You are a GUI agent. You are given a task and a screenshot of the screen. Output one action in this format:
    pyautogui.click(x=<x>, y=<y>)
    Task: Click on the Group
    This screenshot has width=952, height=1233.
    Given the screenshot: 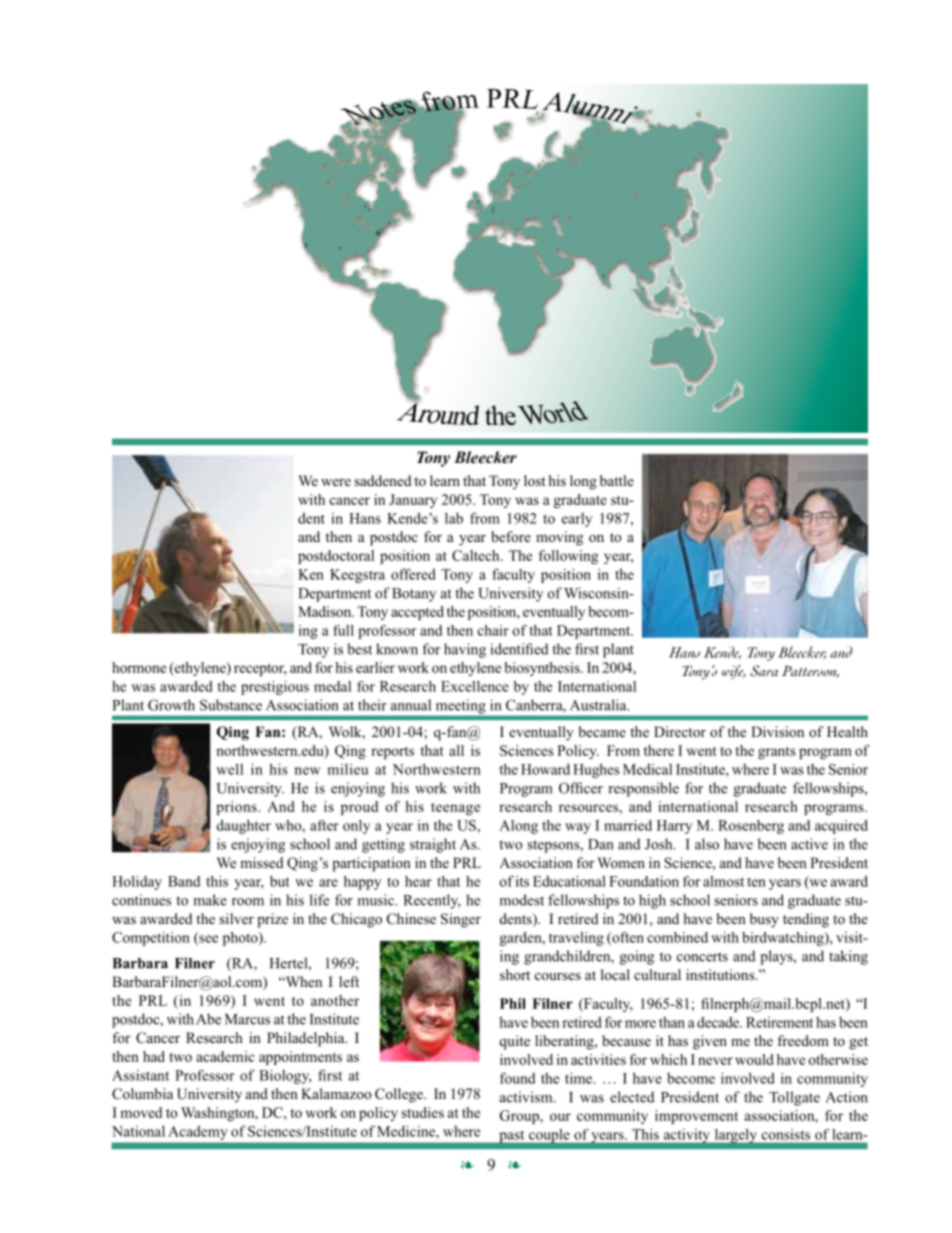 What is the action you would take?
    pyautogui.click(x=520, y=1117)
